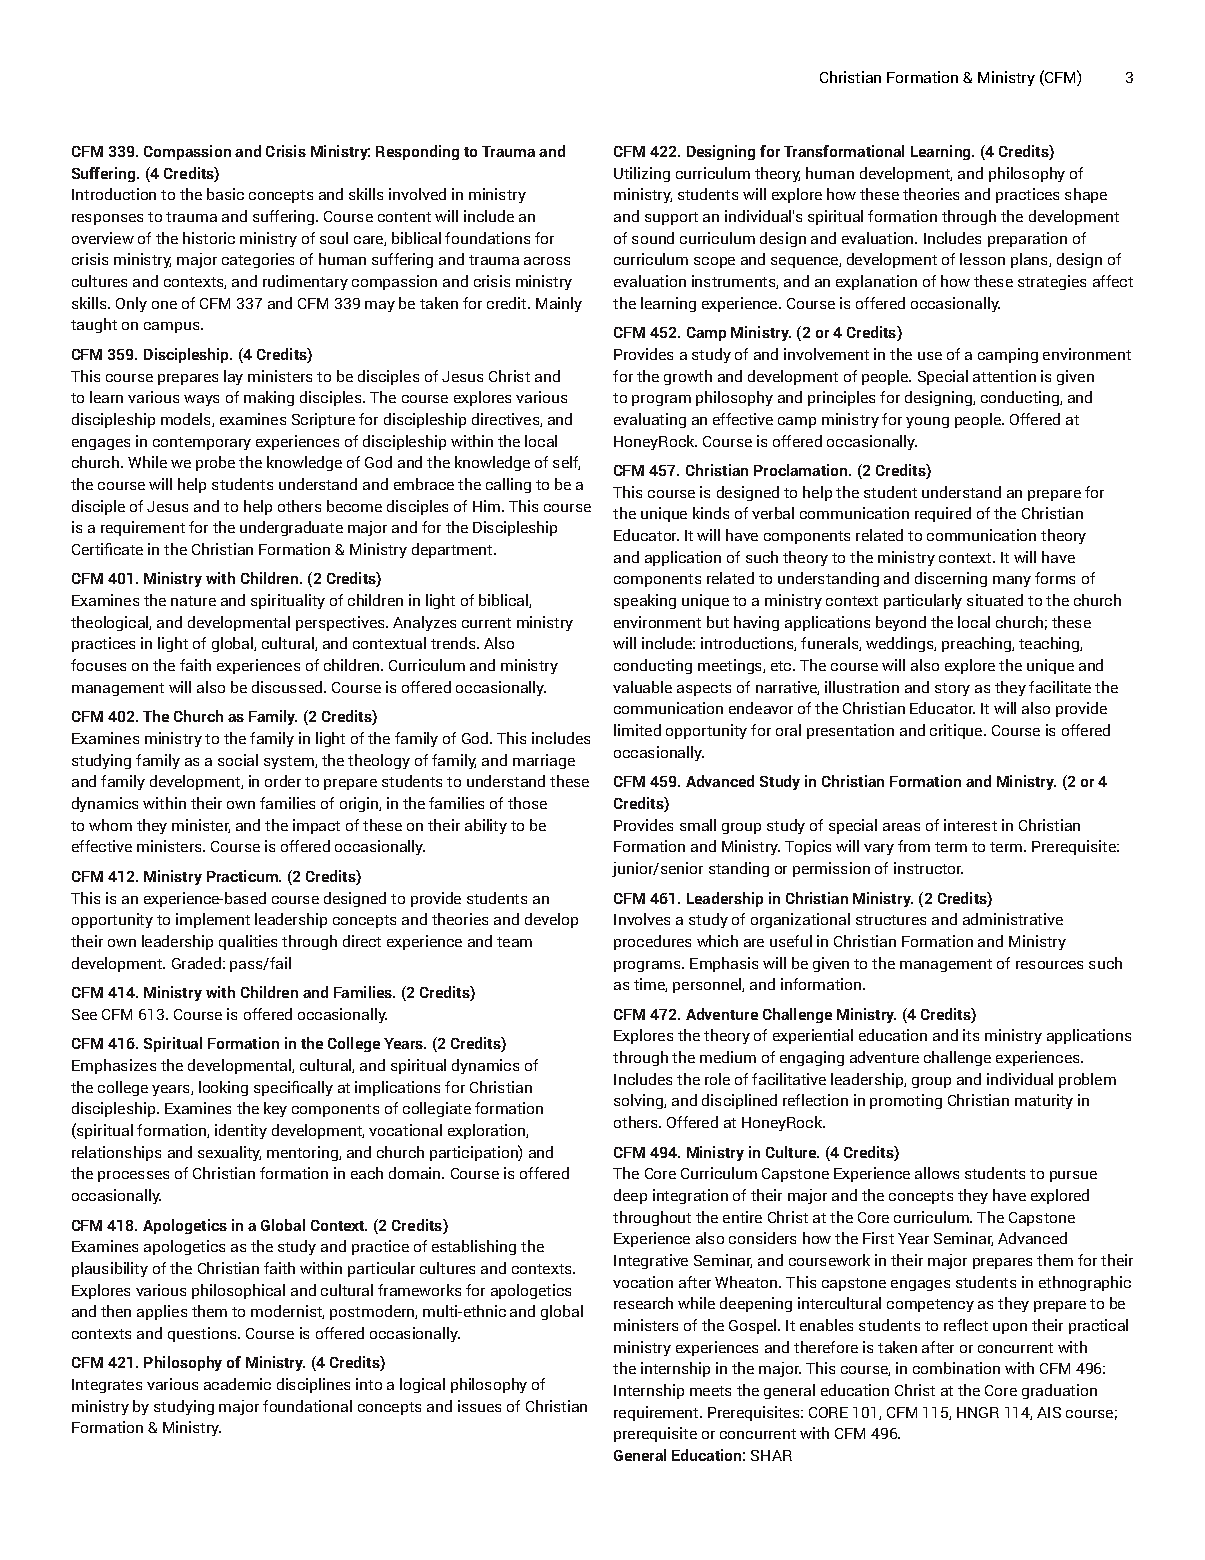 The height and width of the document is (1560, 1205). I want to click on procedures, so click(652, 942).
